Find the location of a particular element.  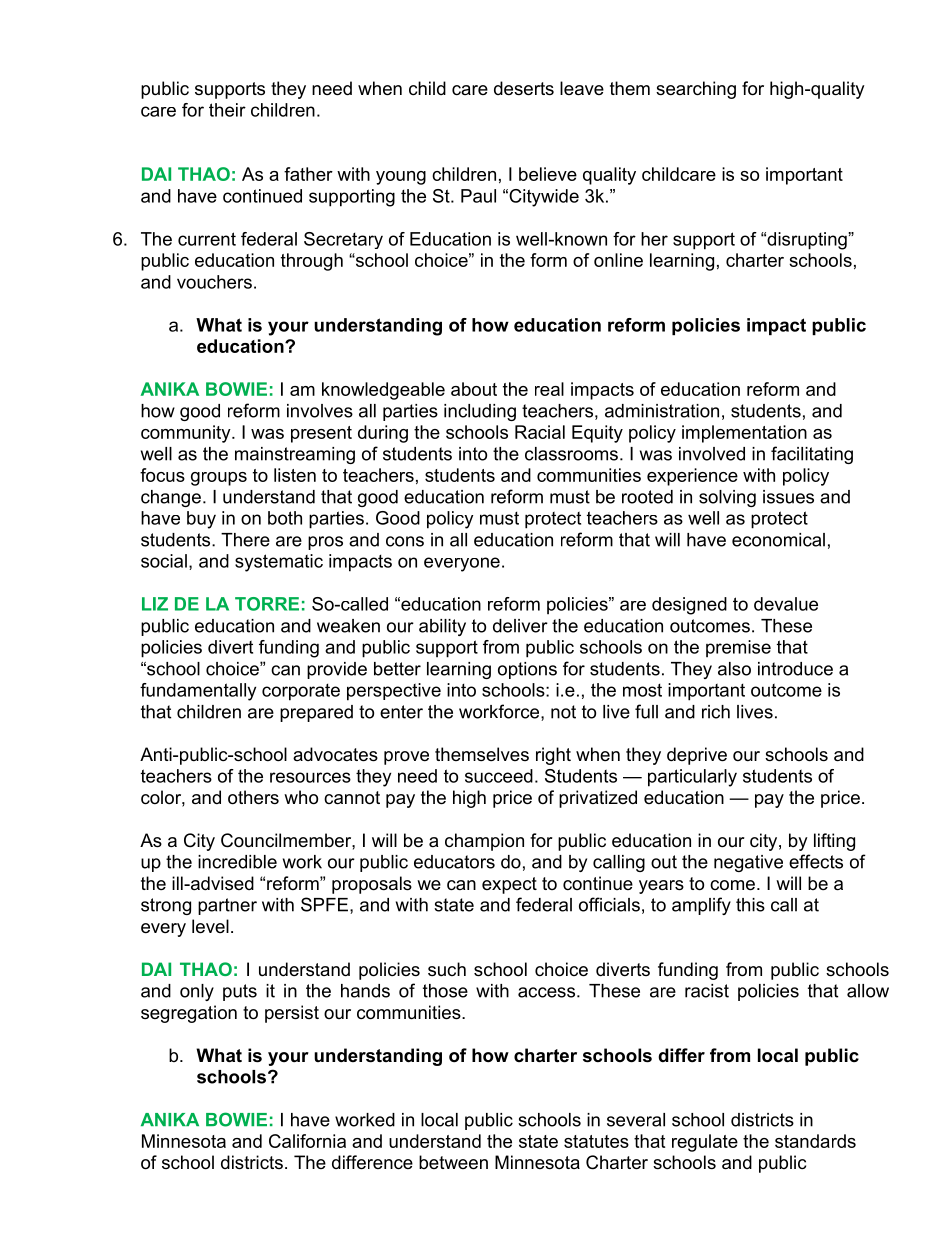

succeed is located at coordinates (499, 776).
